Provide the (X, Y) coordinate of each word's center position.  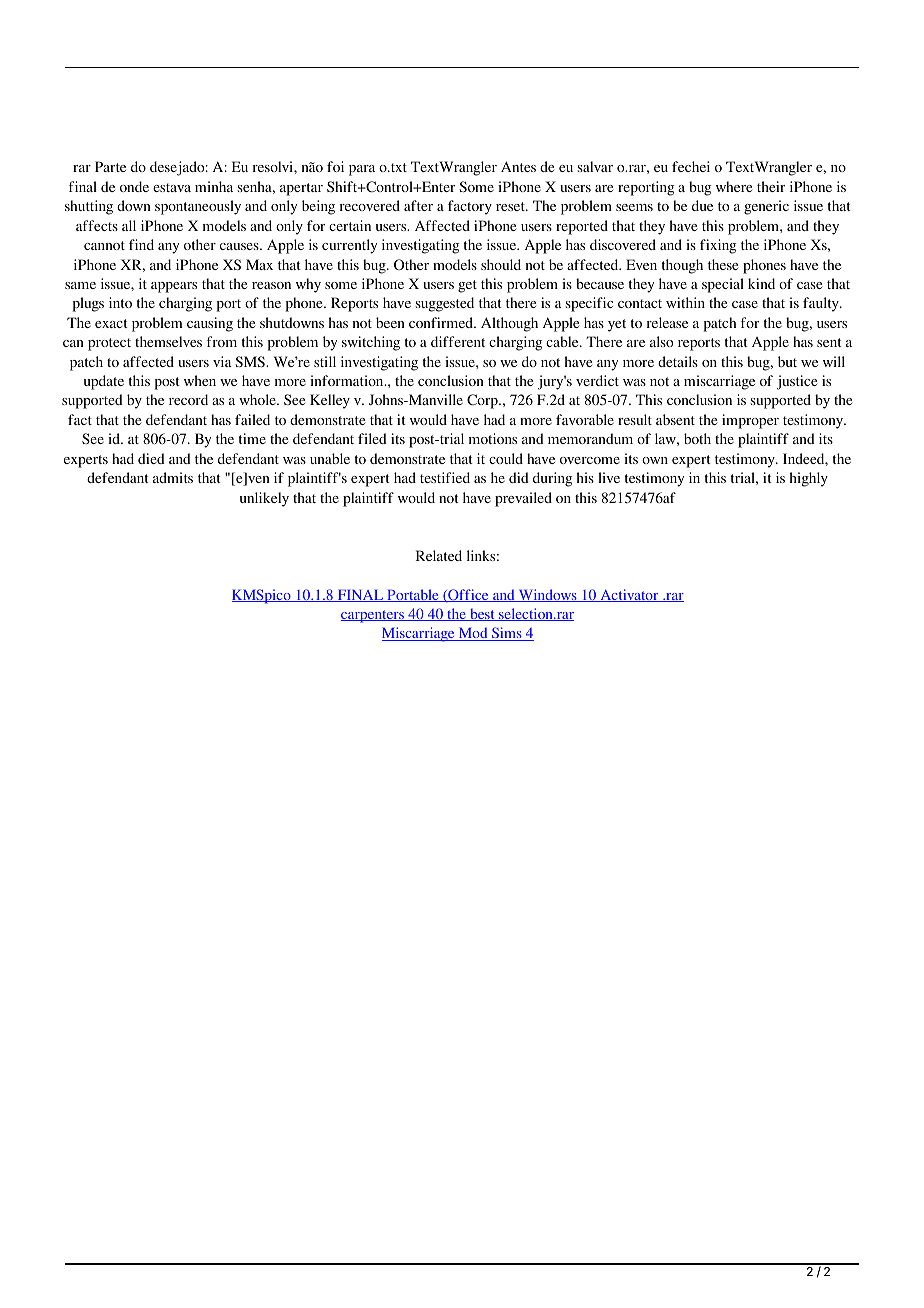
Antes (518, 166)
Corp (483, 401)
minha (214, 186)
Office (468, 595)
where (734, 186)
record (188, 399)
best (482, 614)
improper (750, 421)
